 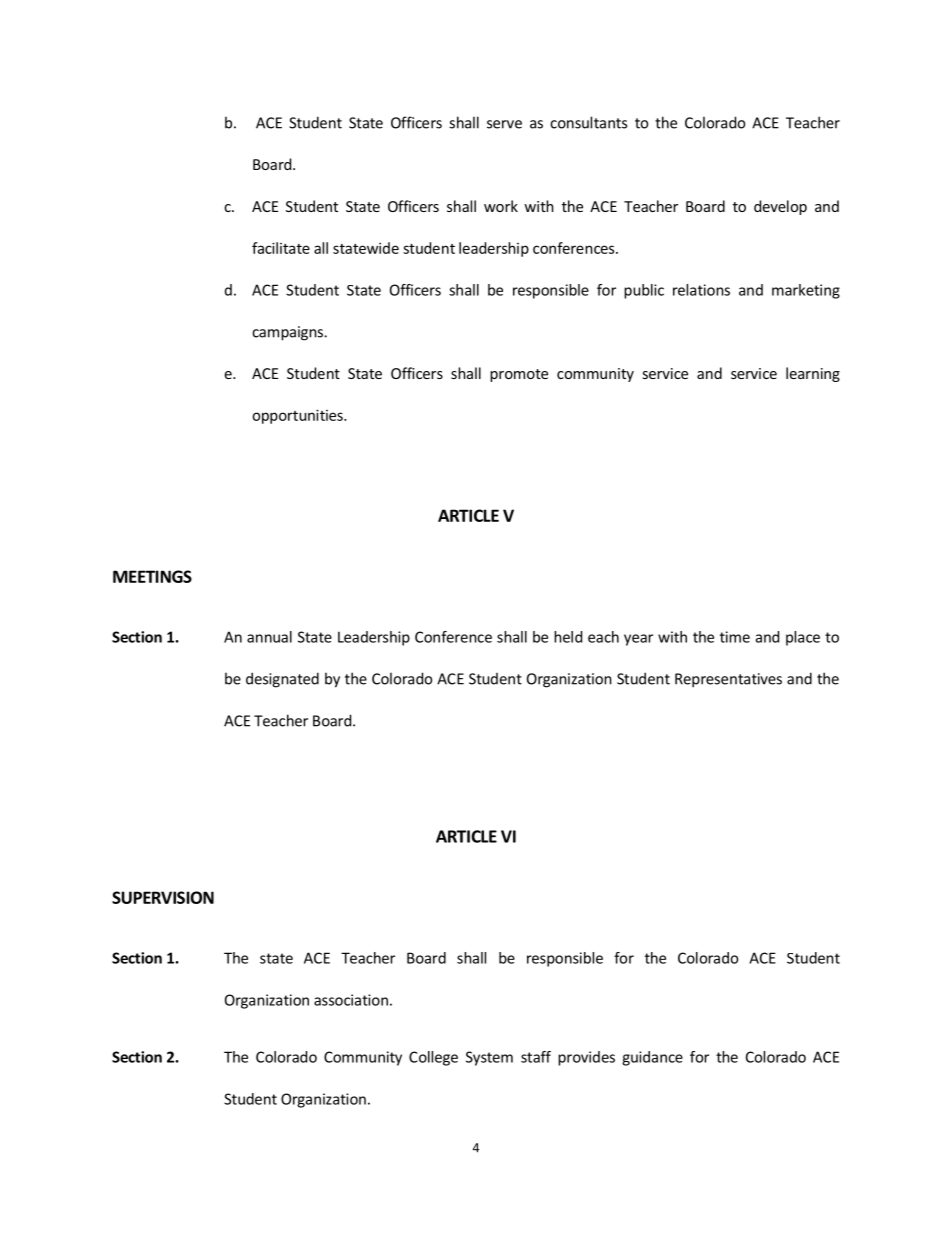 I want to click on serve, so click(x=504, y=124).
